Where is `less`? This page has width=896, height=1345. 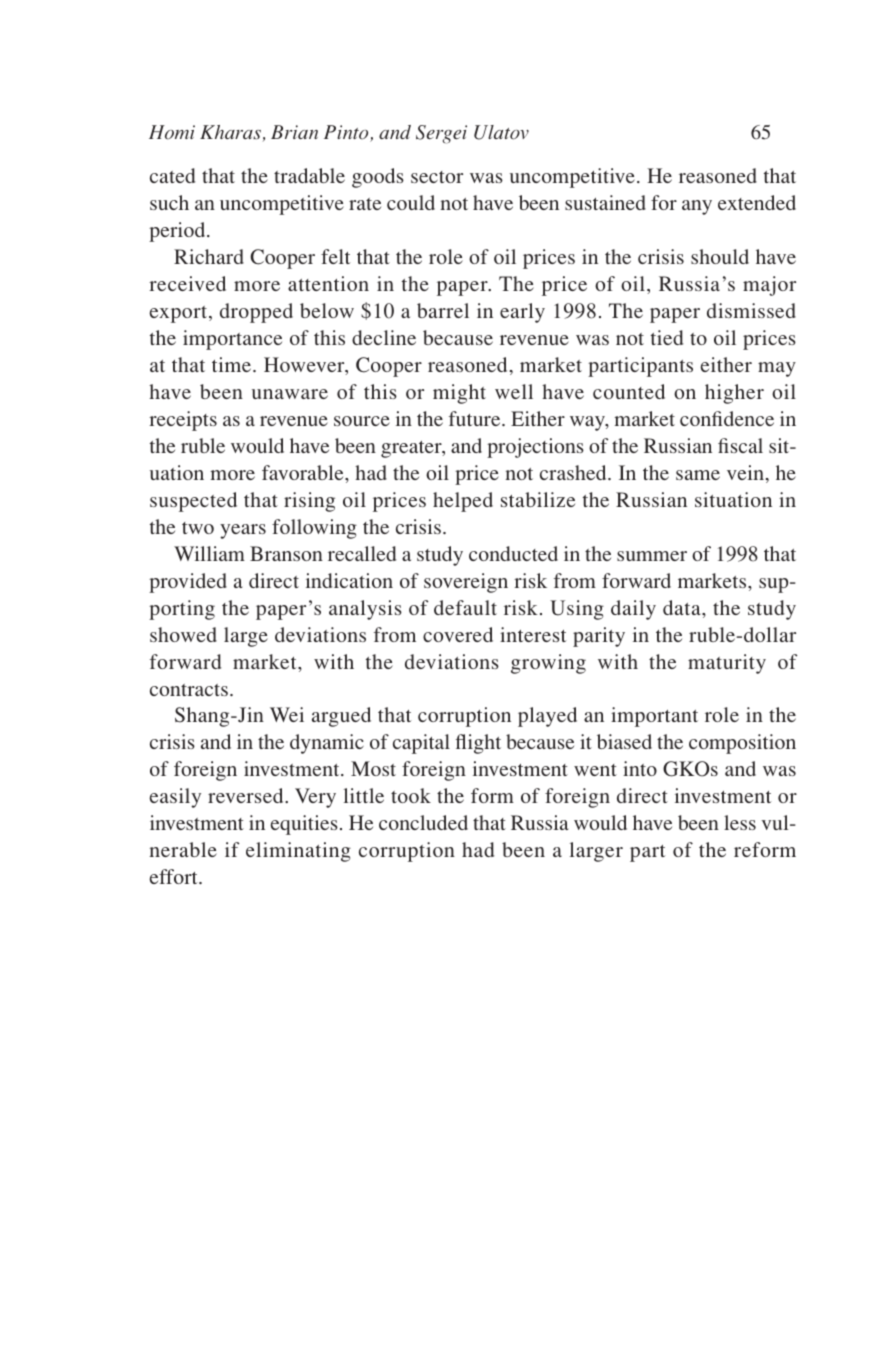
less is located at coordinates (740, 822).
